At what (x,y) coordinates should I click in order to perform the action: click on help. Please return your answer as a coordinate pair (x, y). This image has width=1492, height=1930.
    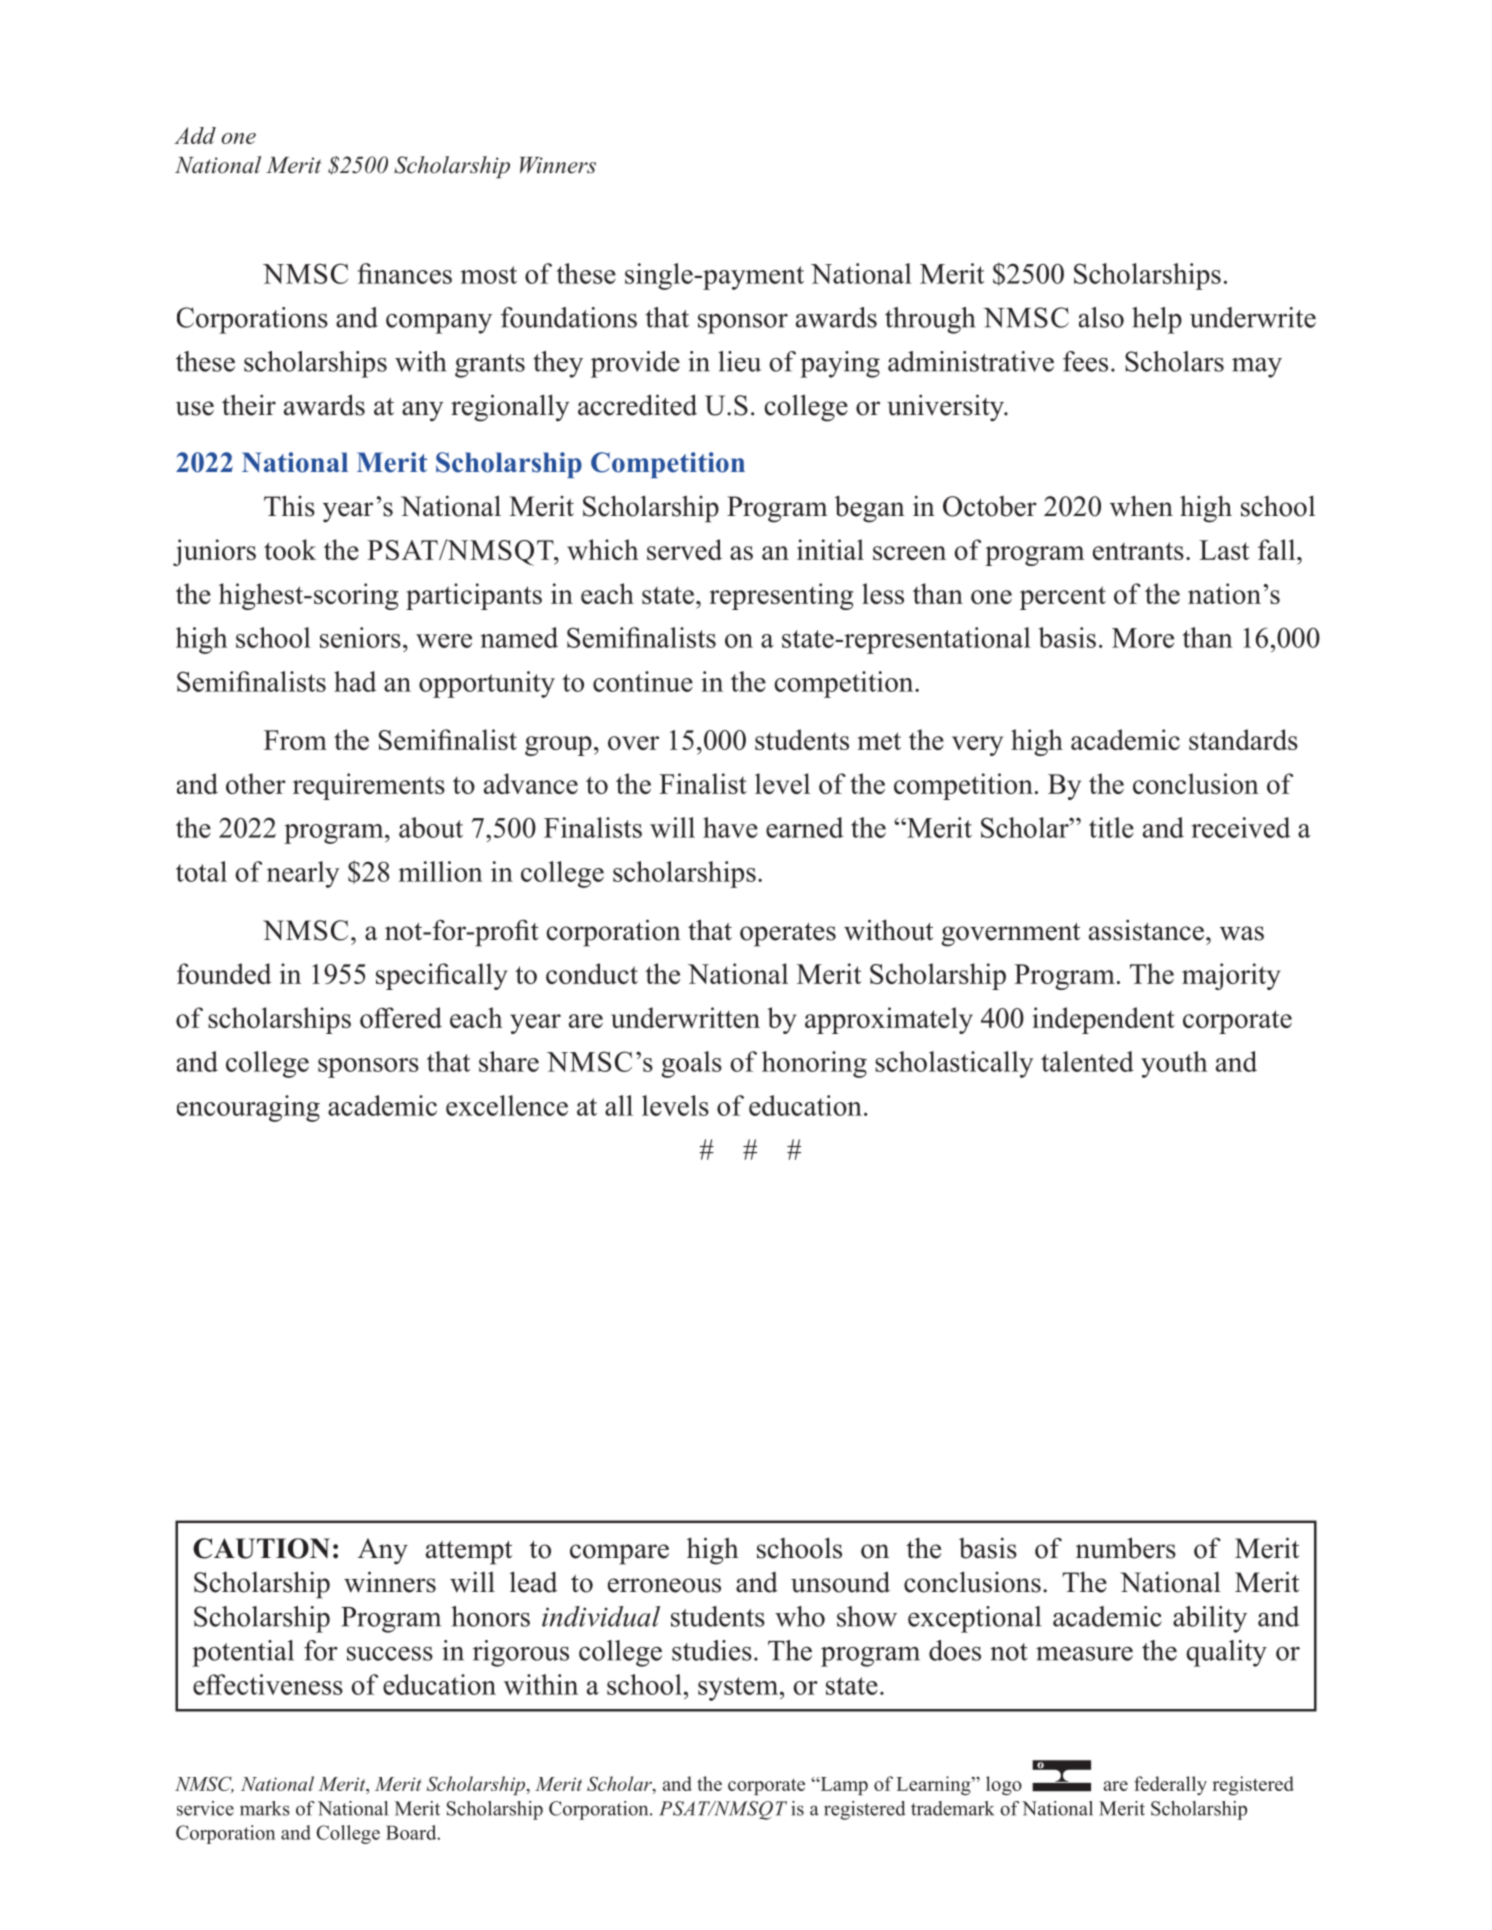
    Looking at the image, I should click on (1157, 320).
